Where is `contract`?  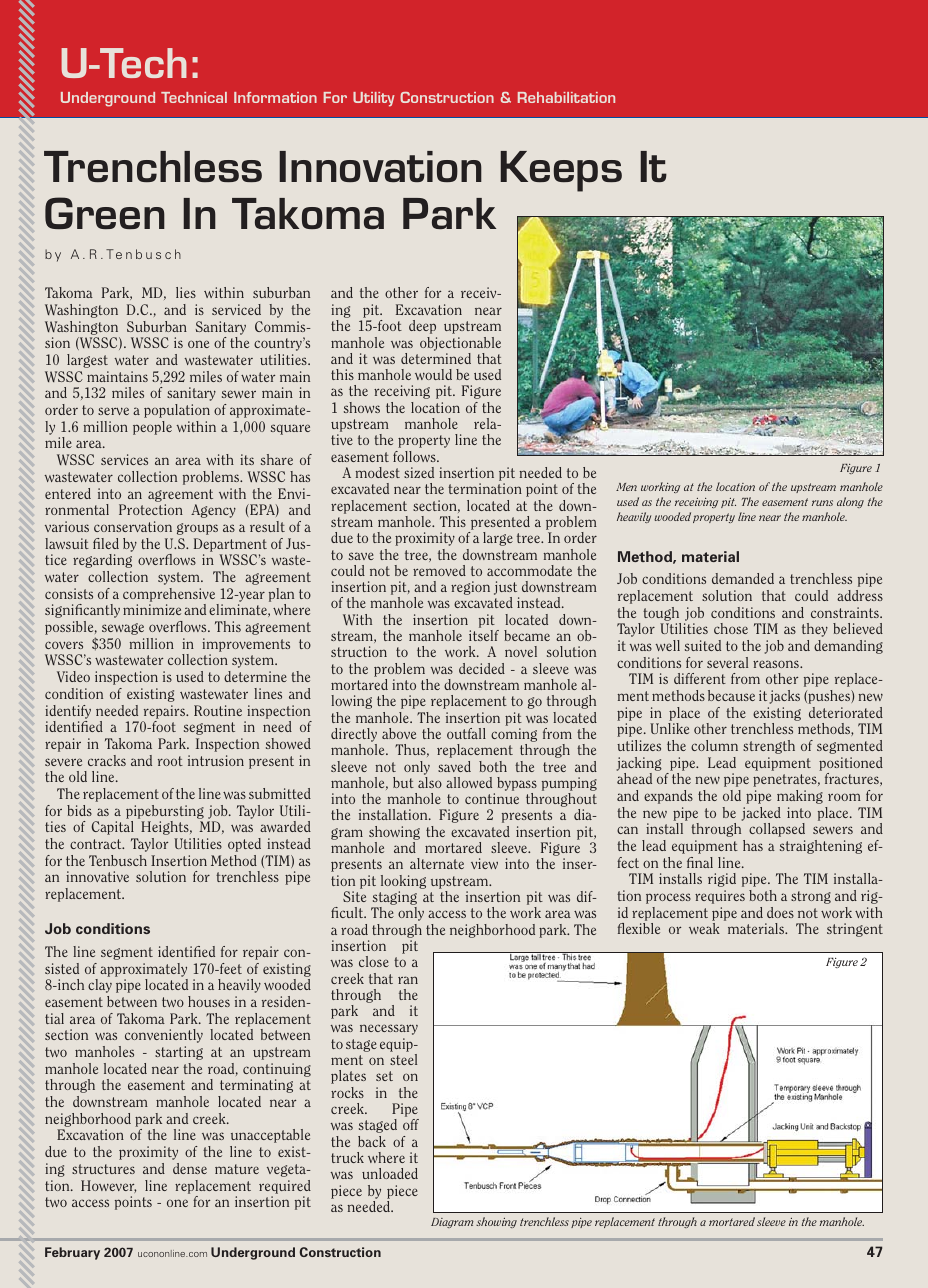 contract is located at coordinates (97, 844).
